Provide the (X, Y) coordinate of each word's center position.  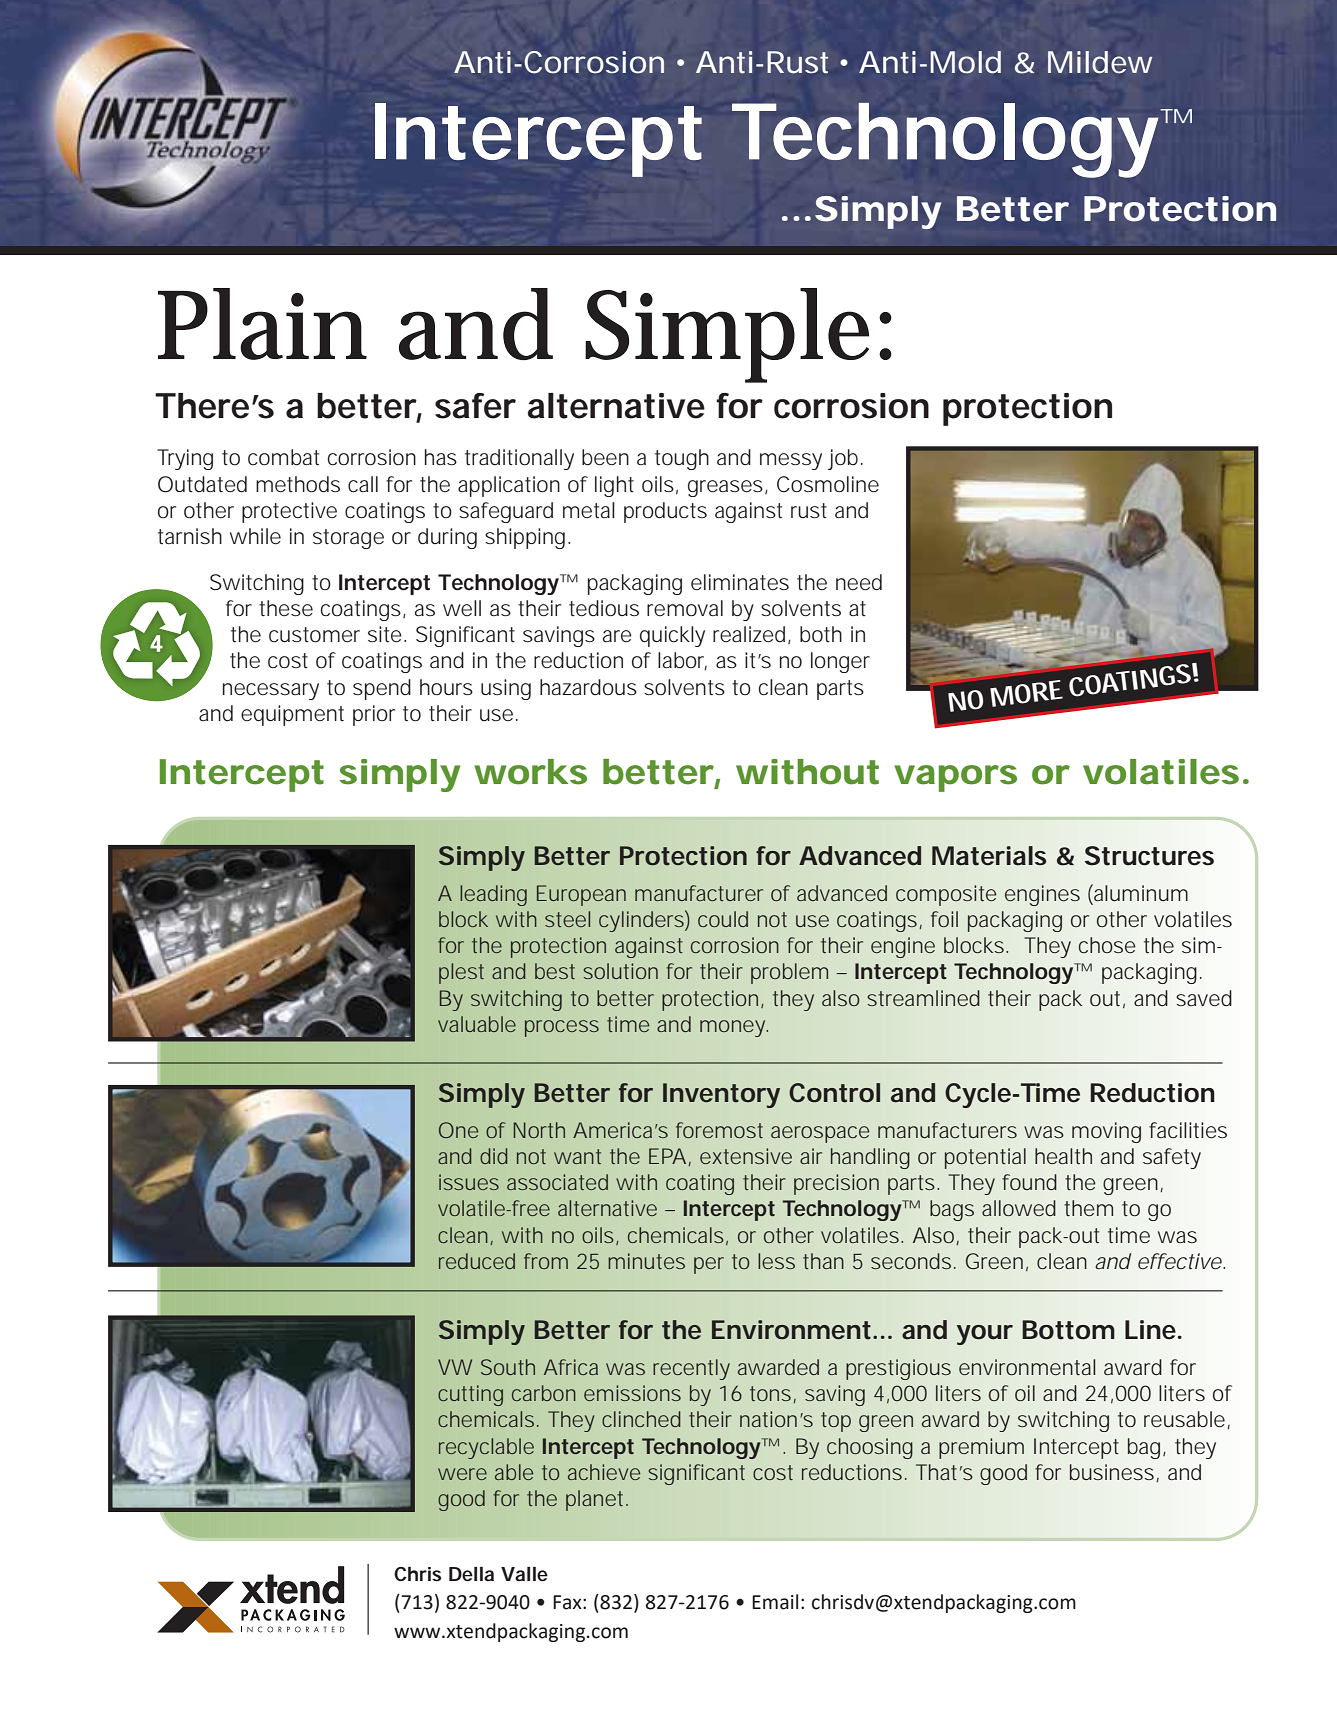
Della (471, 1574)
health (1063, 1156)
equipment (292, 715)
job (843, 459)
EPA (667, 1156)
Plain (262, 324)
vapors (955, 778)
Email (775, 1602)
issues (469, 1182)
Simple (727, 335)
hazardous (588, 687)
